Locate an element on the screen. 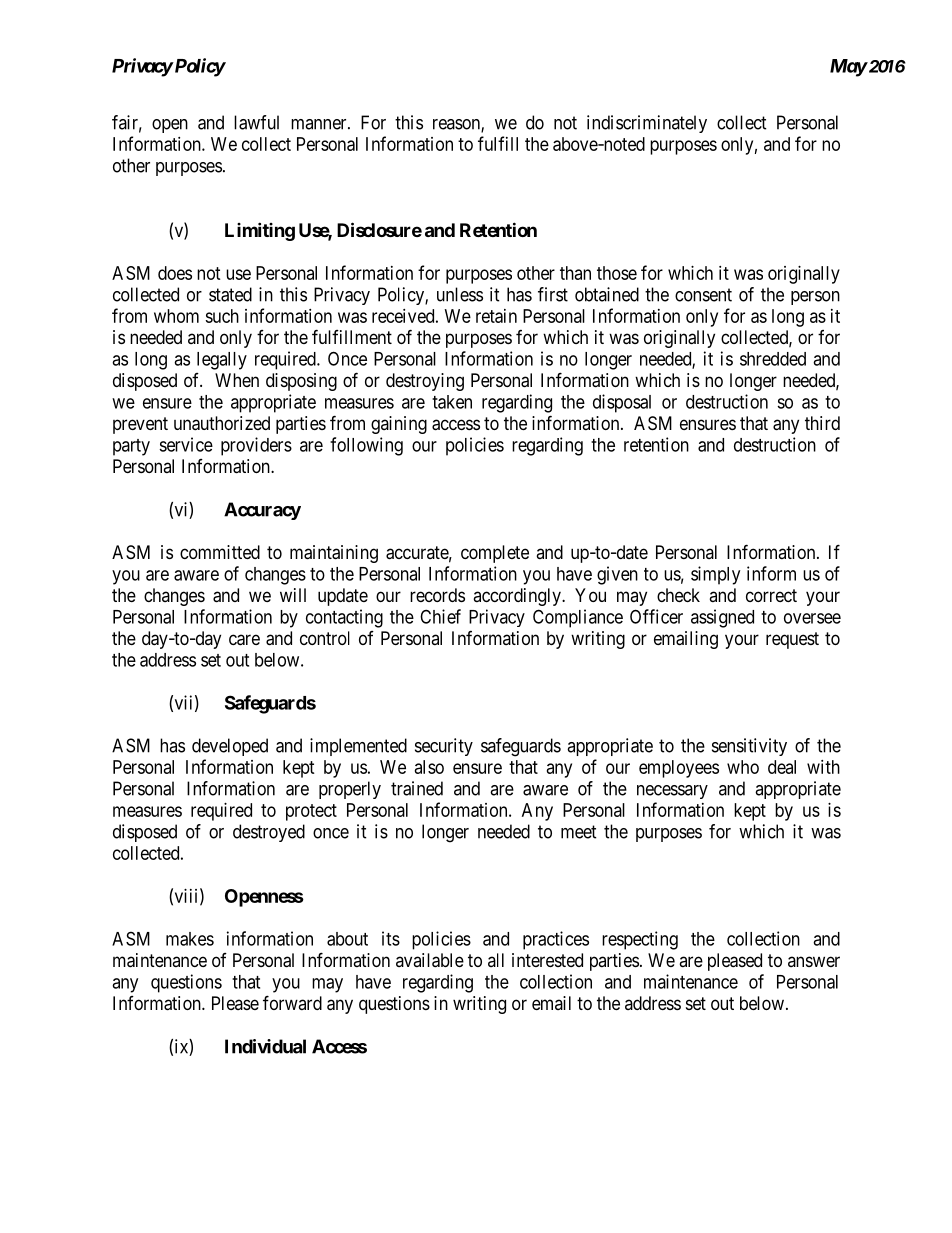 The image size is (952, 1233). records is located at coordinates (437, 595).
